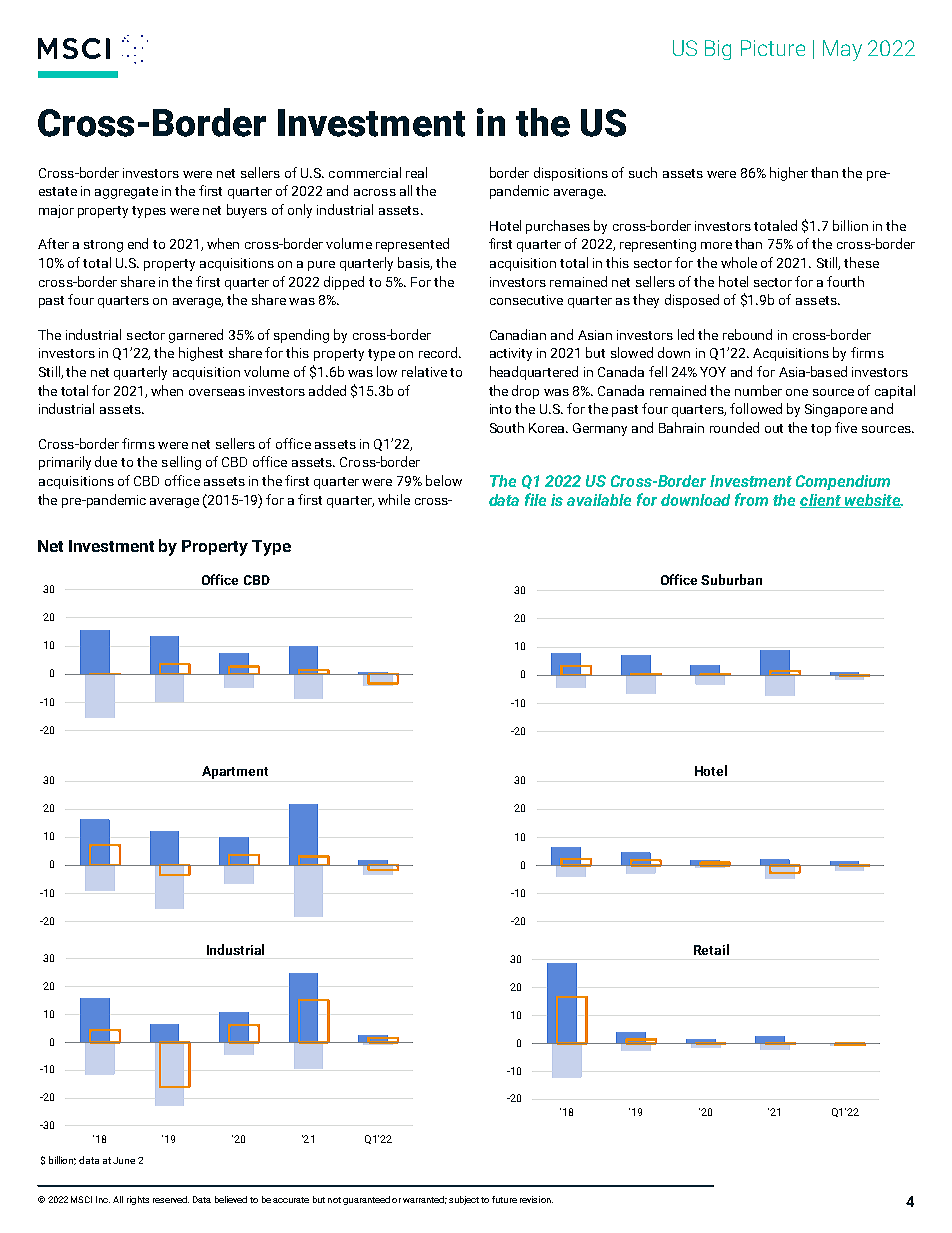 The height and width of the page is (1233, 952). Describe the element at coordinates (444, 480) in the page. I see `below` at that location.
